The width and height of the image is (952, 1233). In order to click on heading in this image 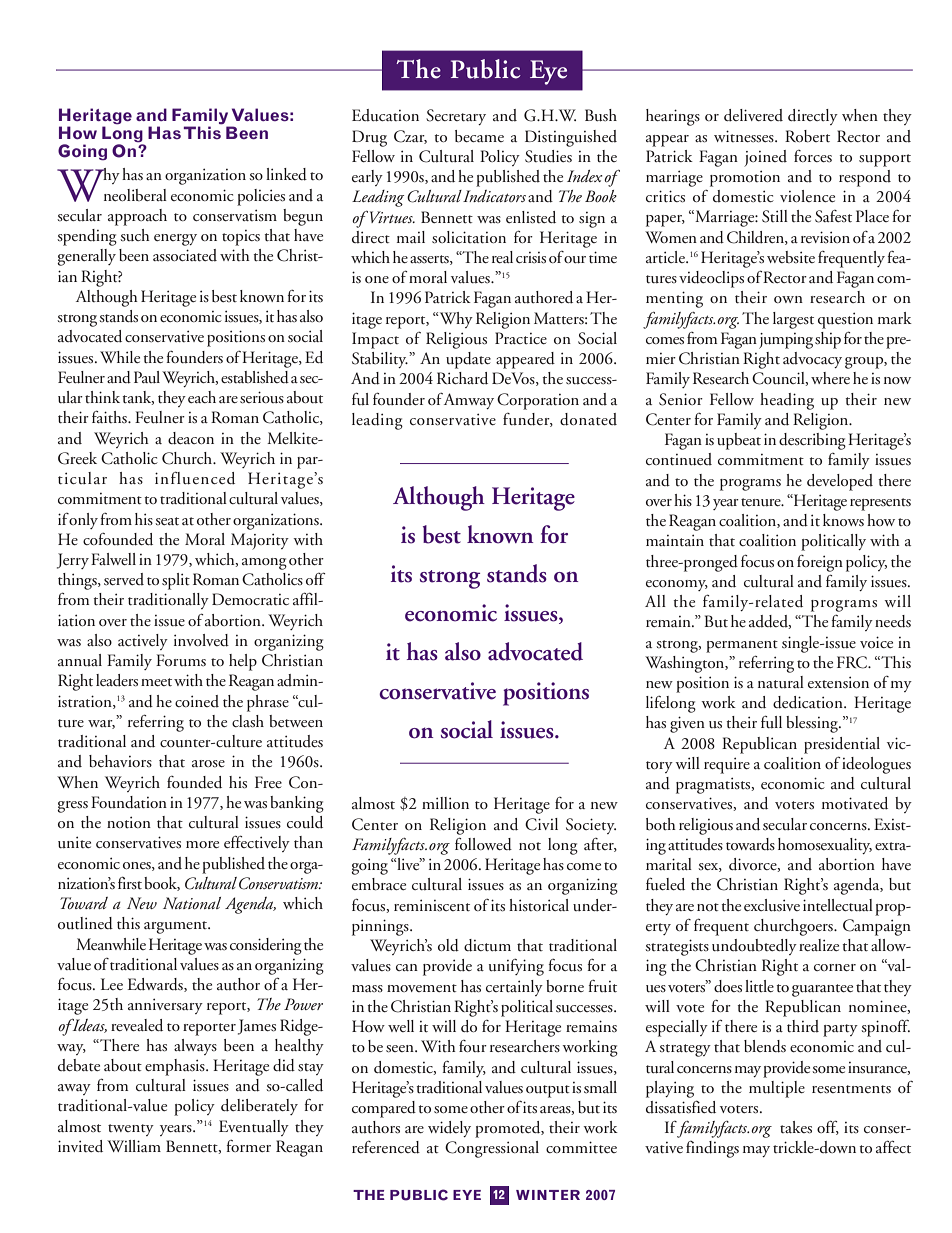, I will do `click(787, 401)`.
